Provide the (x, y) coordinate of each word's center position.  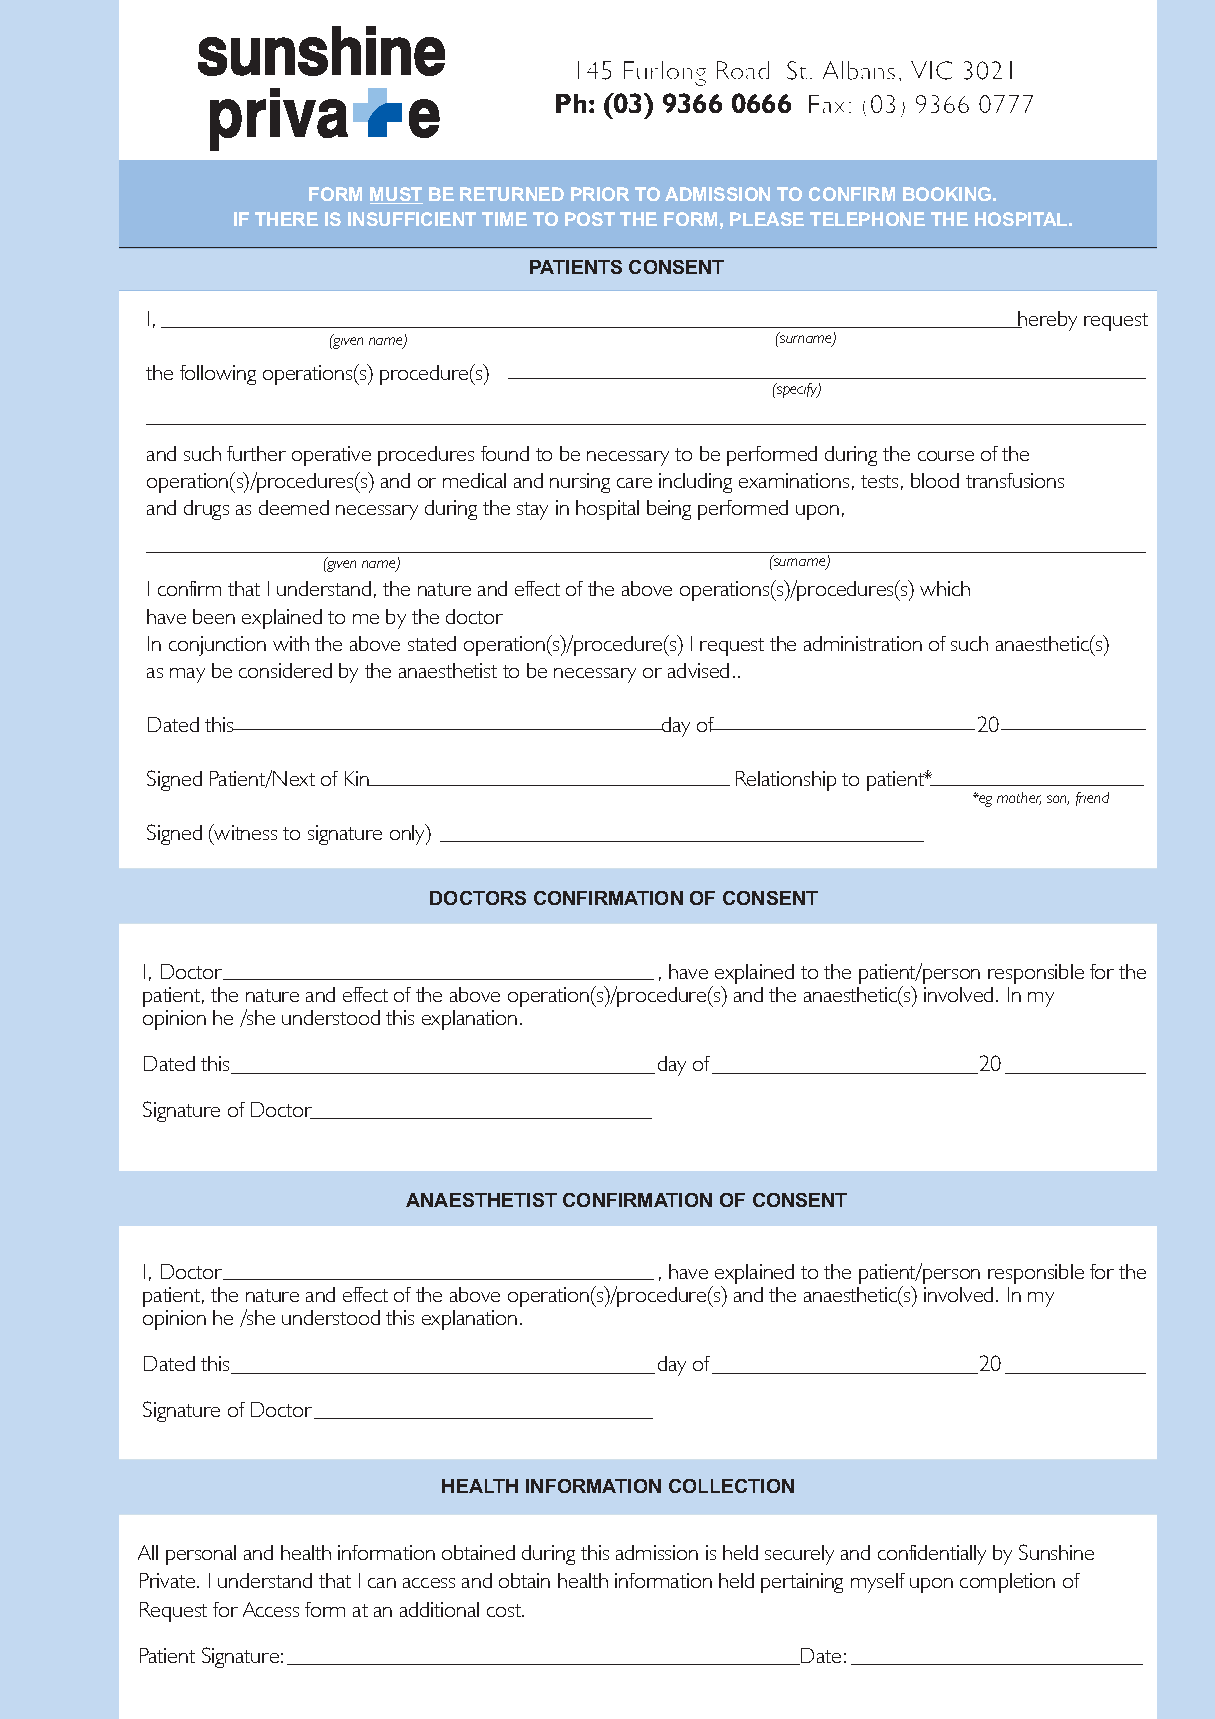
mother (1019, 798)
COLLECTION (731, 1486)
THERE (286, 219)
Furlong (665, 73)
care (634, 483)
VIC (931, 70)
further (256, 453)
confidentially (932, 1555)
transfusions (1015, 480)
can (382, 1583)
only (409, 834)
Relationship (786, 781)
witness (244, 832)
